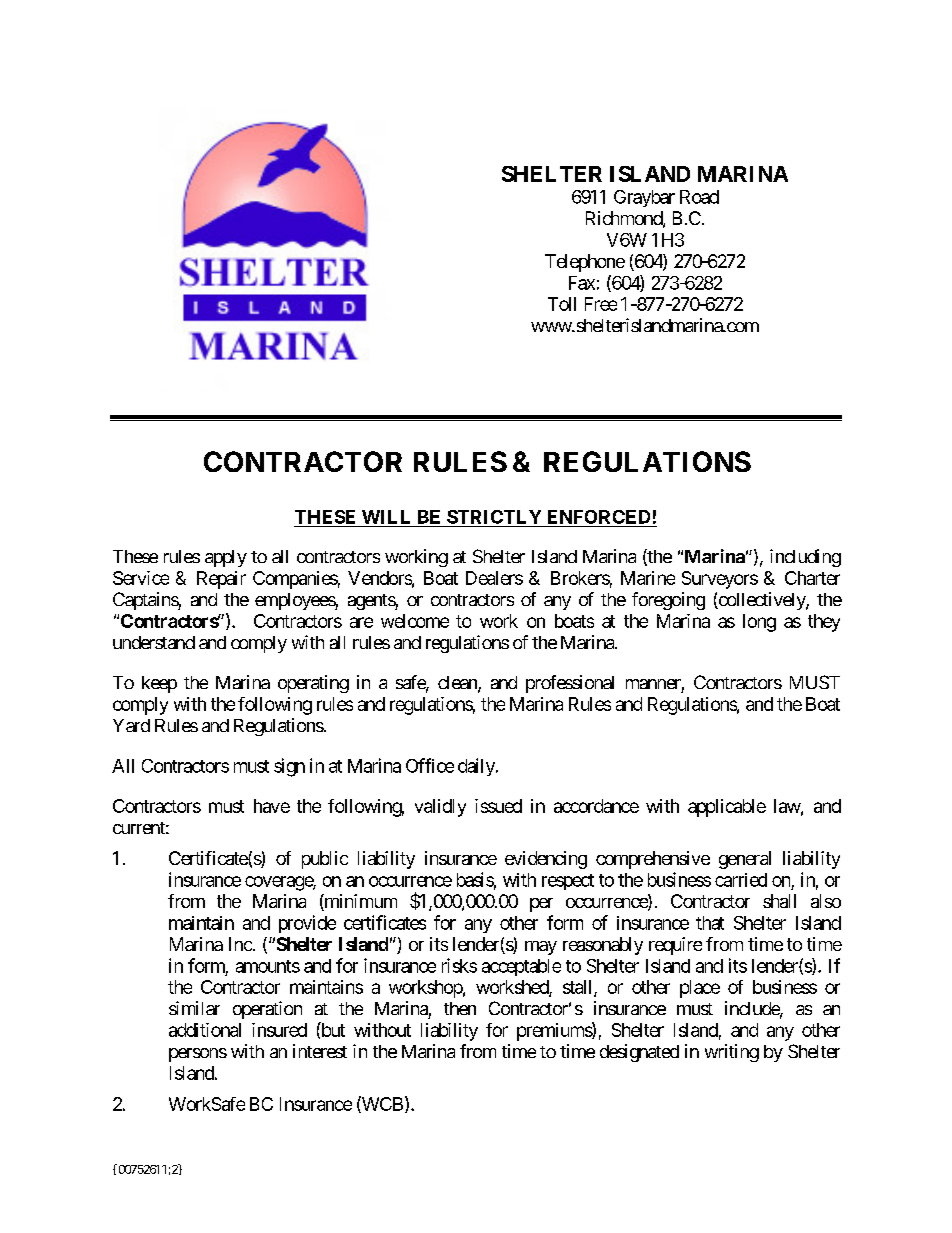 The image size is (952, 1233). I want to click on Road, so click(699, 197).
